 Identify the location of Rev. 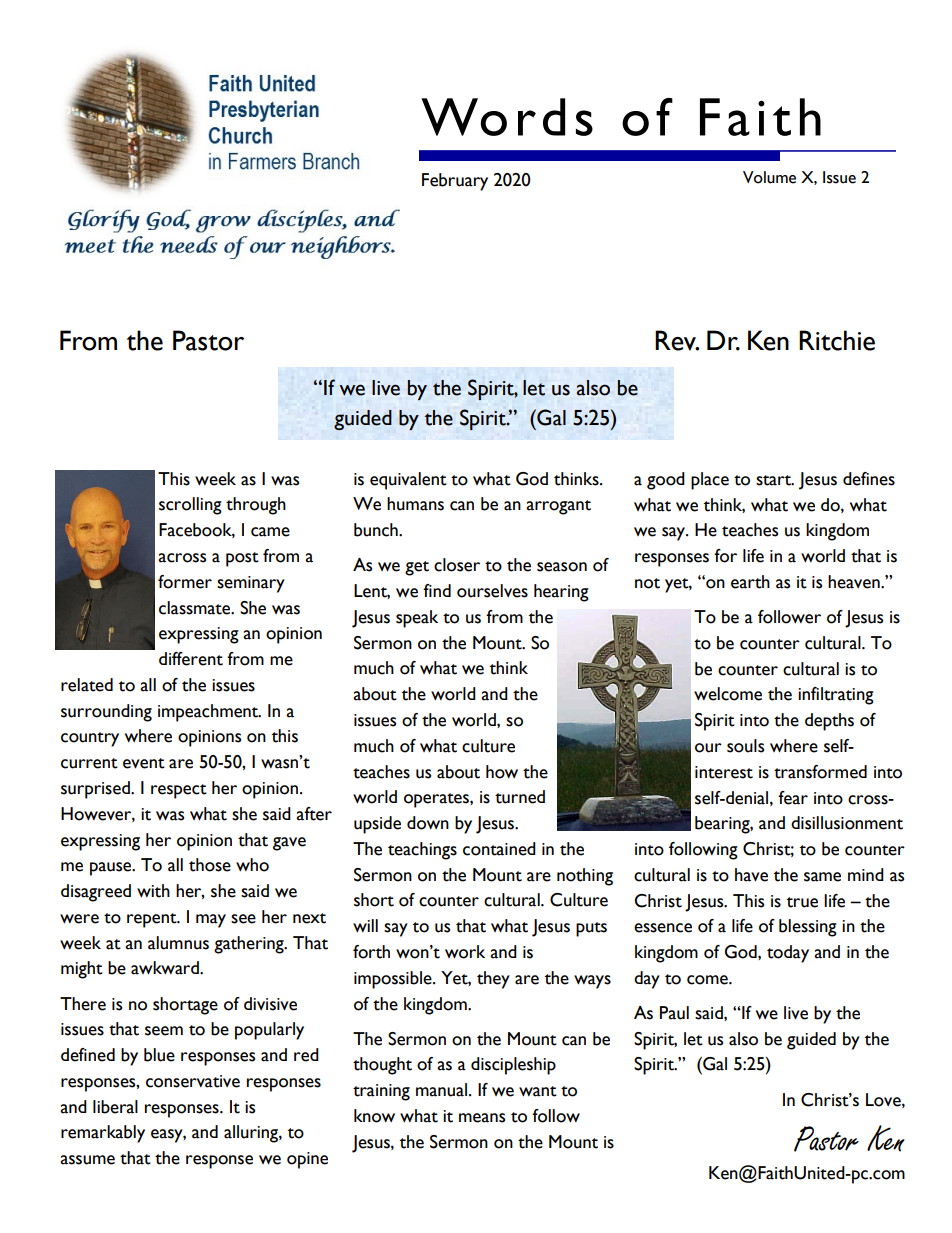
(677, 340).
